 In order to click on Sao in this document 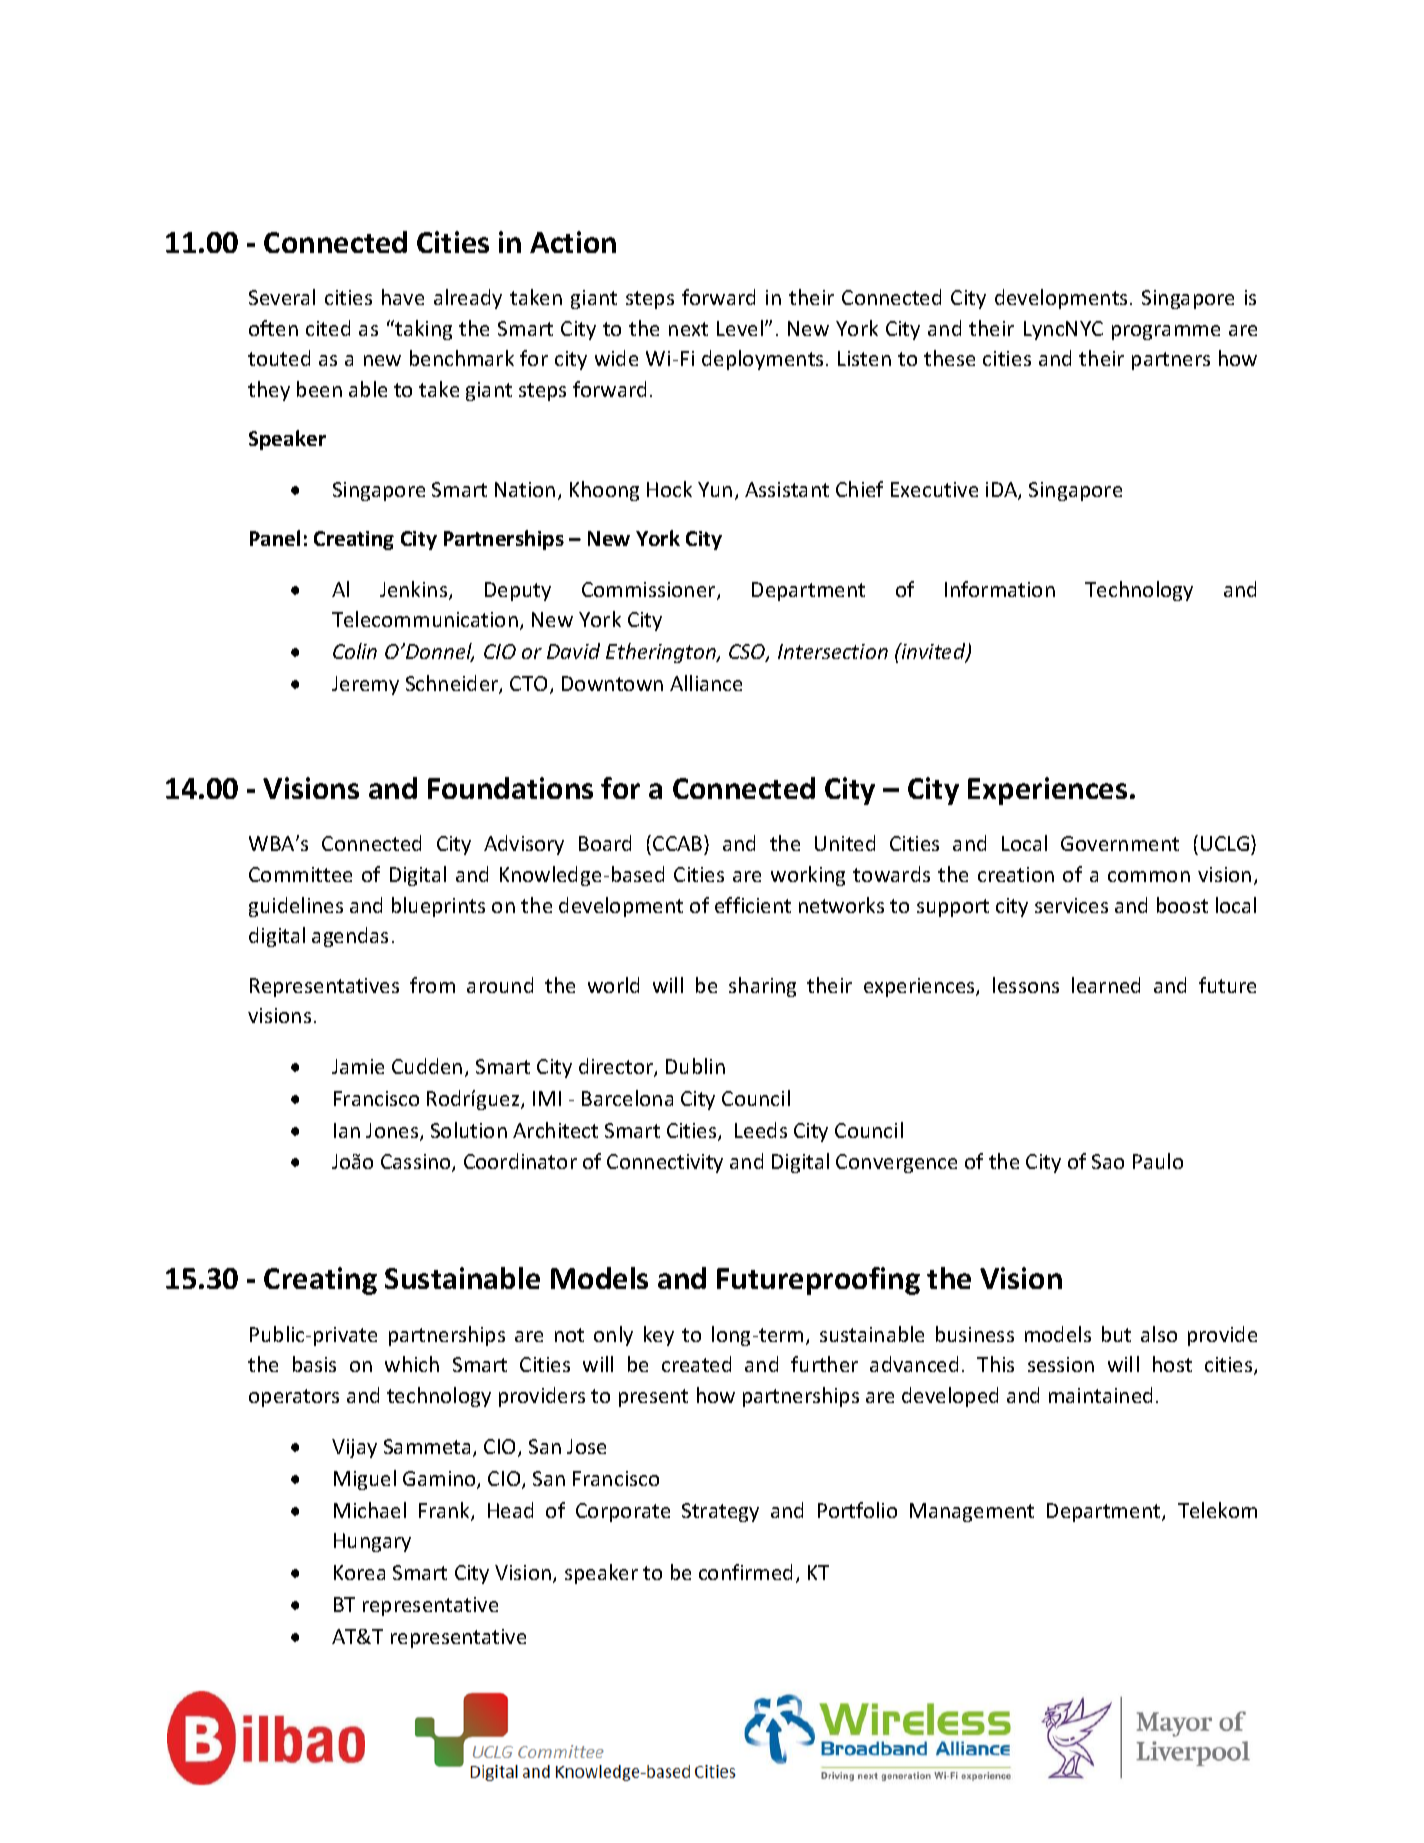, I will do `click(1108, 1161)`.
